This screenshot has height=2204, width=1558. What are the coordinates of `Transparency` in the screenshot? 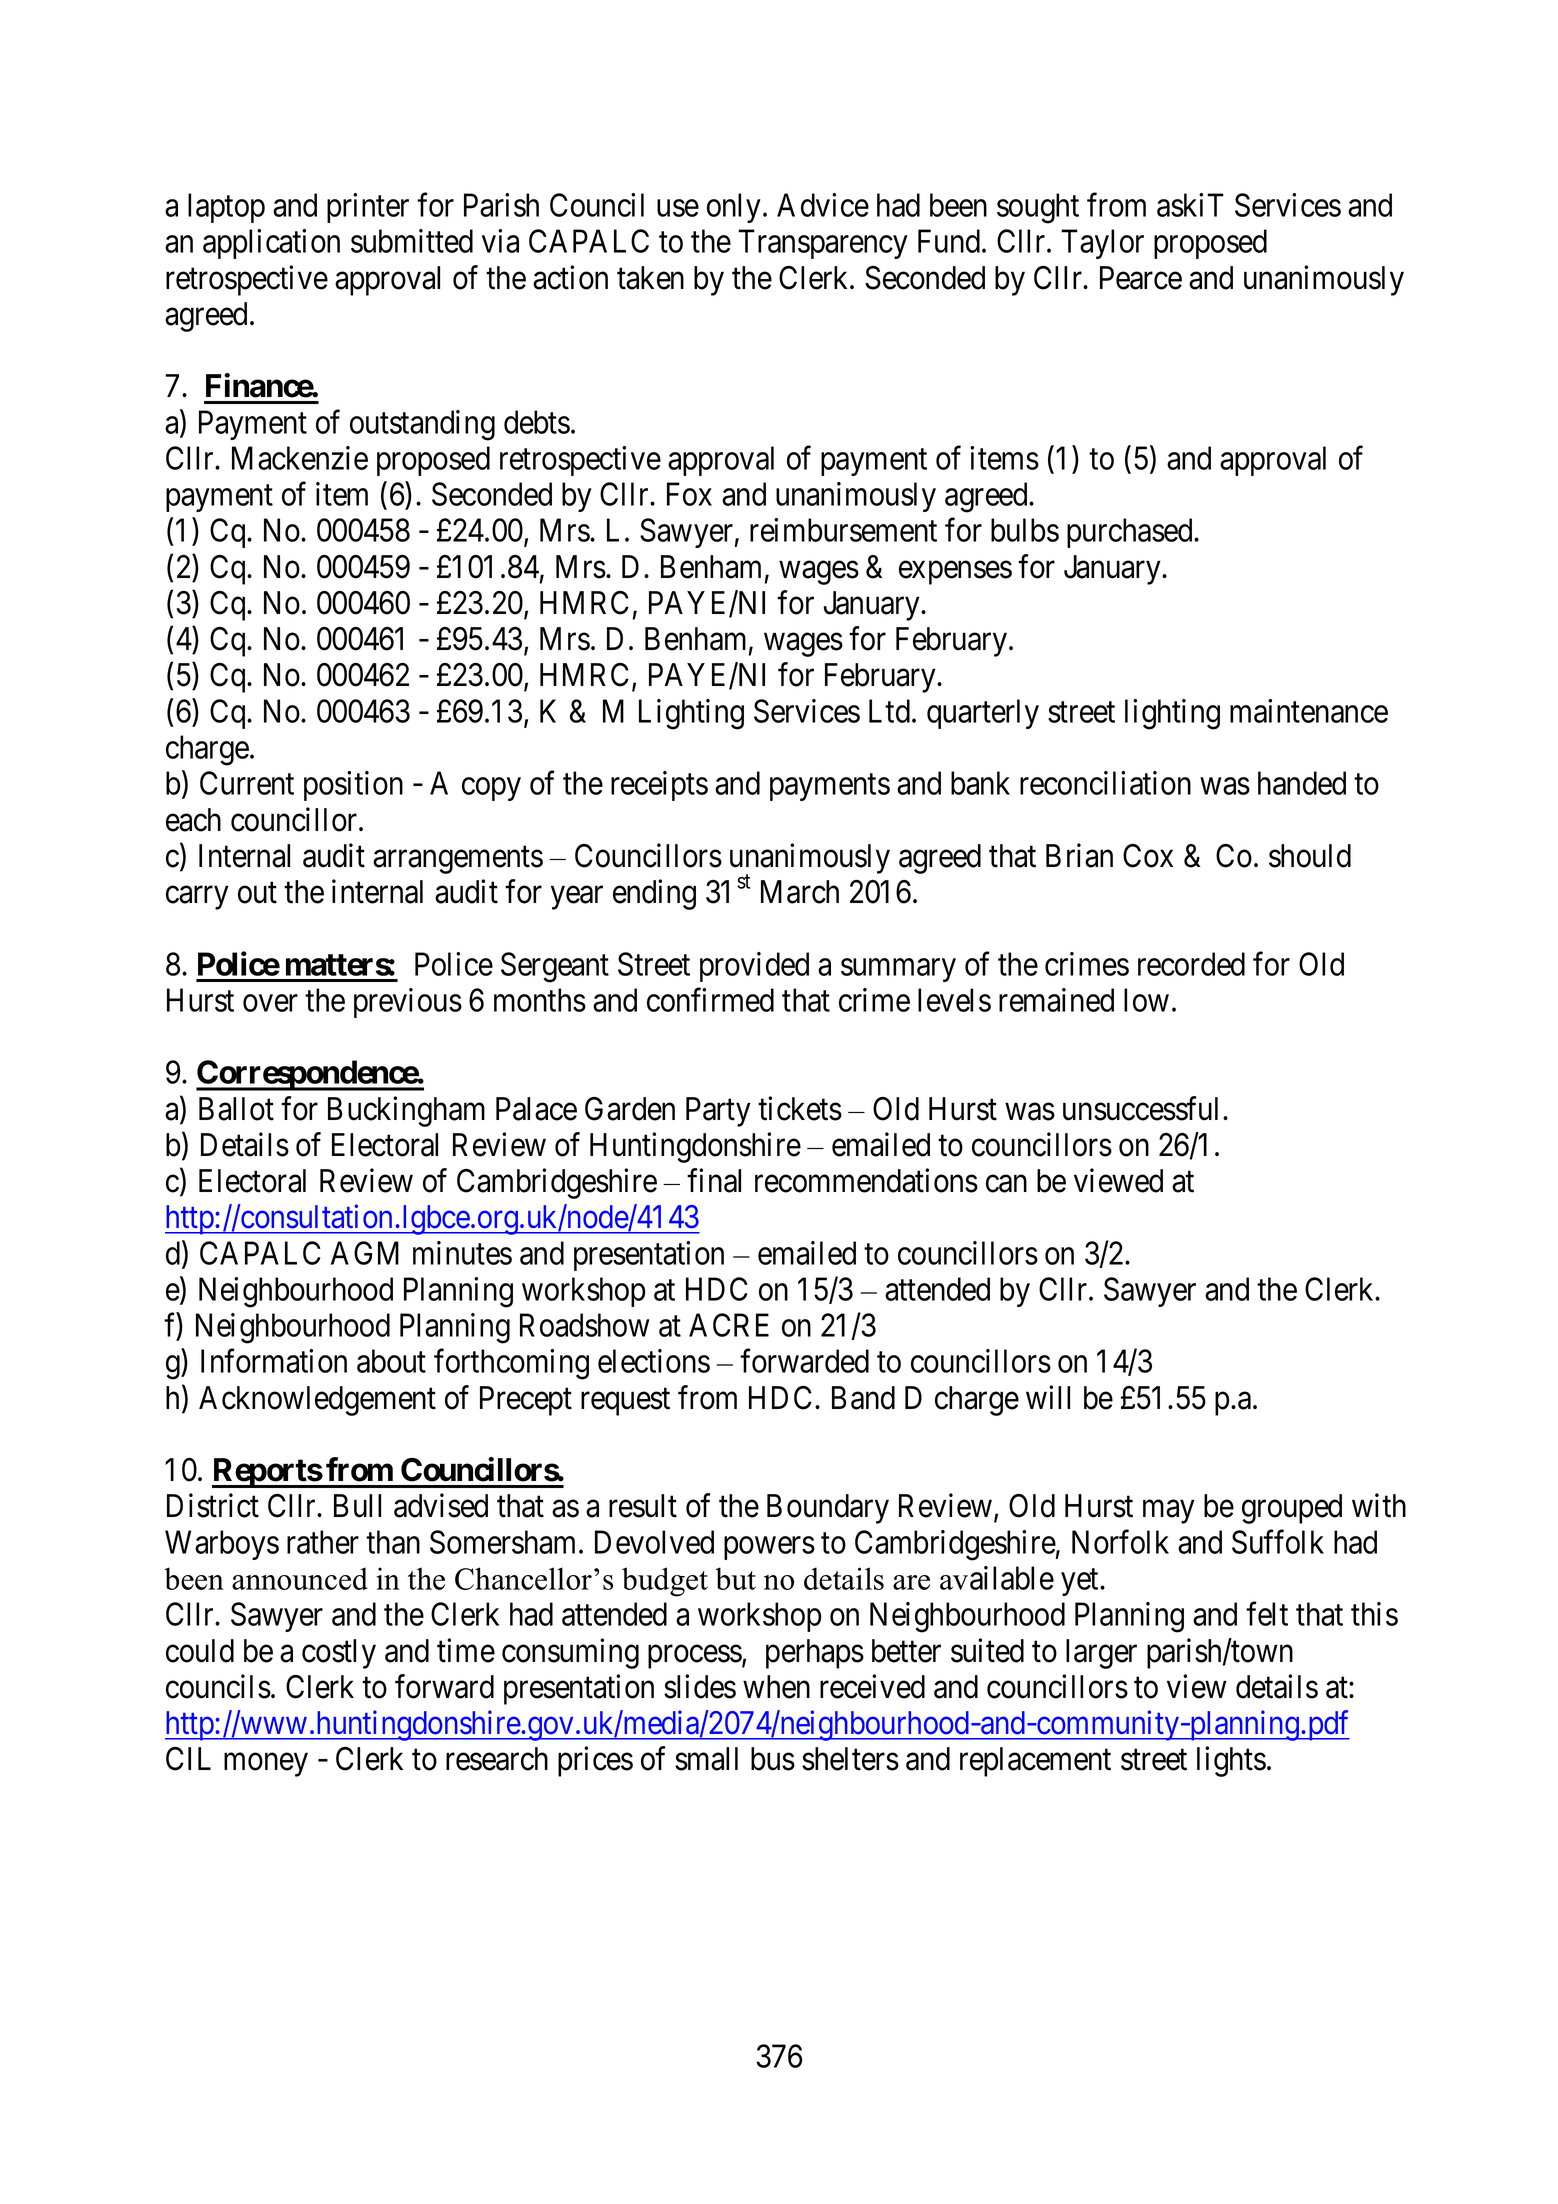 It's located at (823, 244).
